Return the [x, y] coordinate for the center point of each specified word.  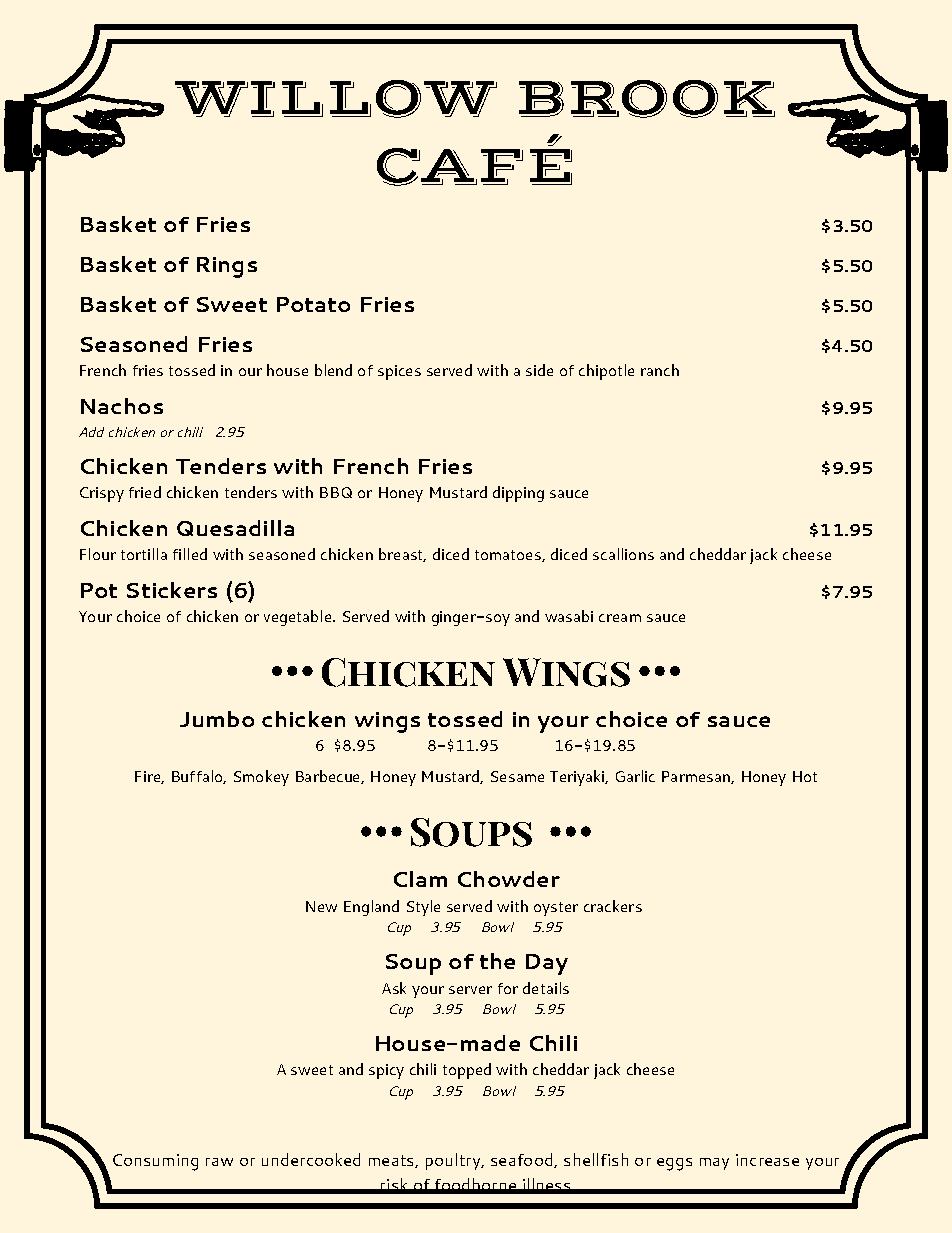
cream [620, 618]
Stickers [172, 590]
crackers [613, 906]
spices [399, 372]
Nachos [122, 406]
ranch [660, 370]
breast [402, 555]
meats [392, 1161]
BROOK [647, 99]
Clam [420, 879]
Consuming [155, 1162]
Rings [227, 267]
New [321, 906]
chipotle [606, 372]
